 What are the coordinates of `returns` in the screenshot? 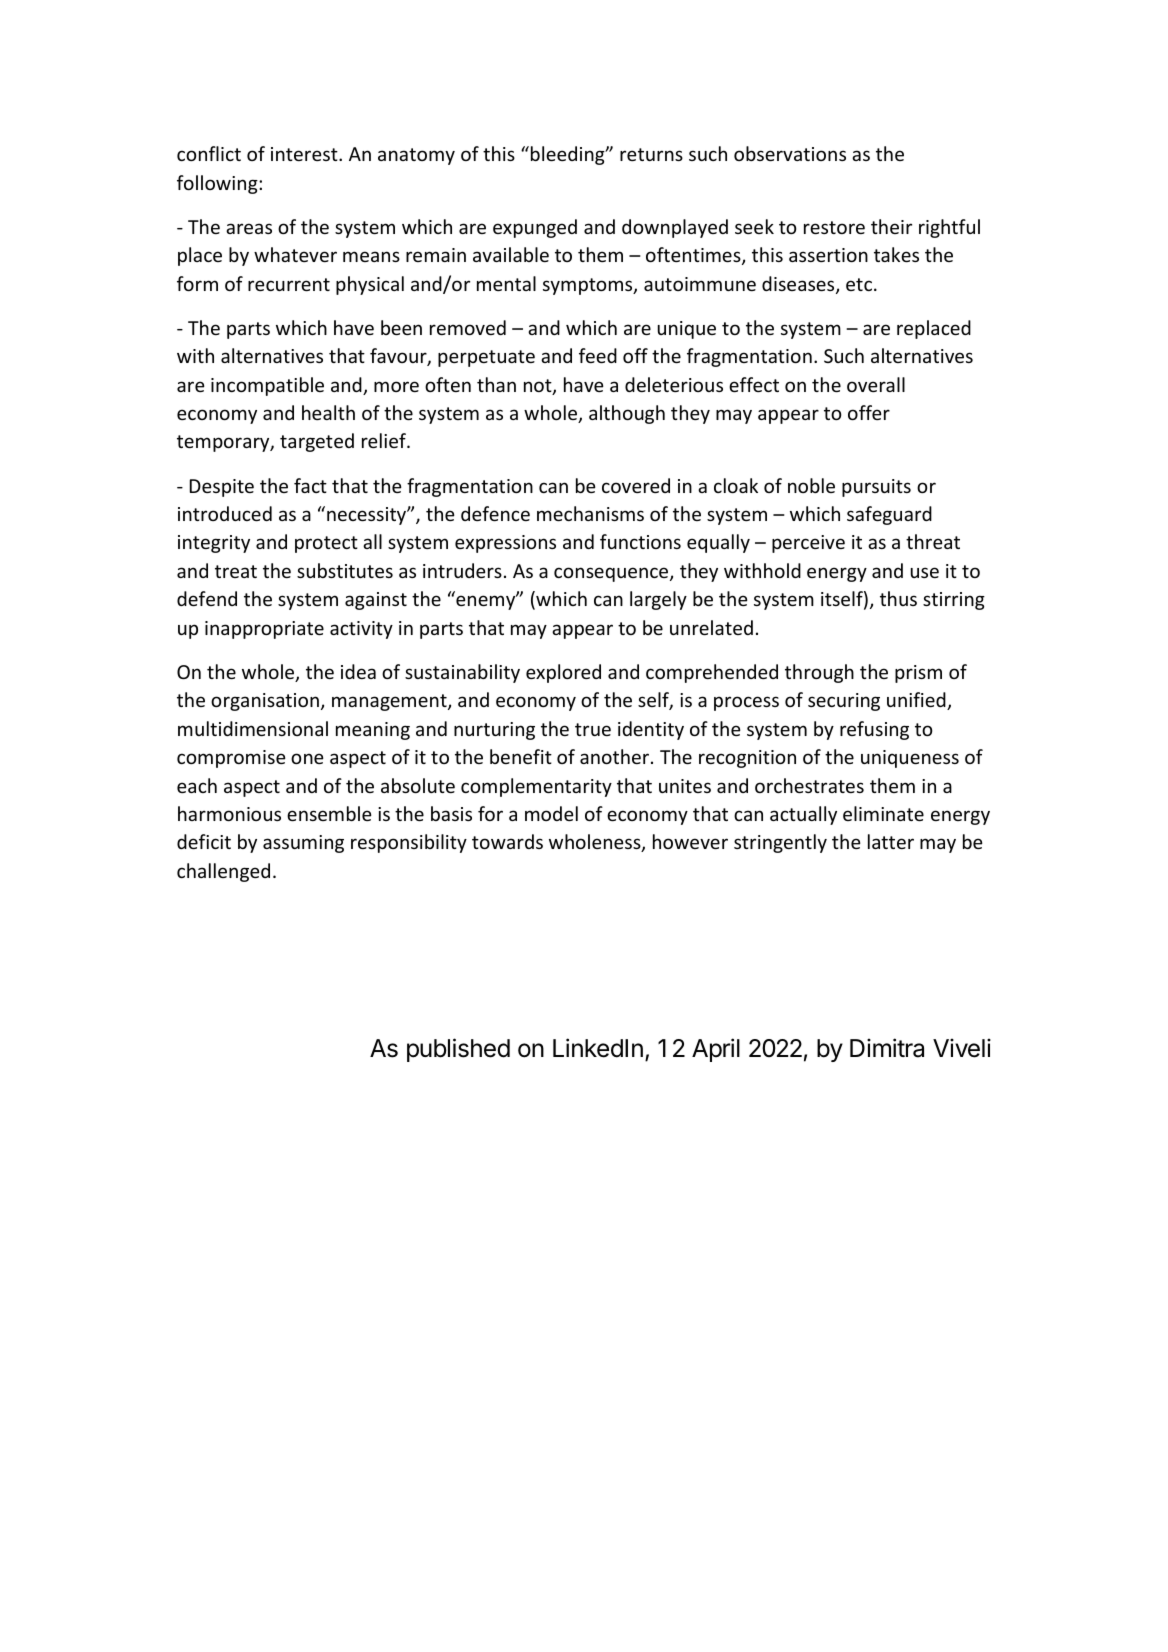 It's located at (651, 154).
